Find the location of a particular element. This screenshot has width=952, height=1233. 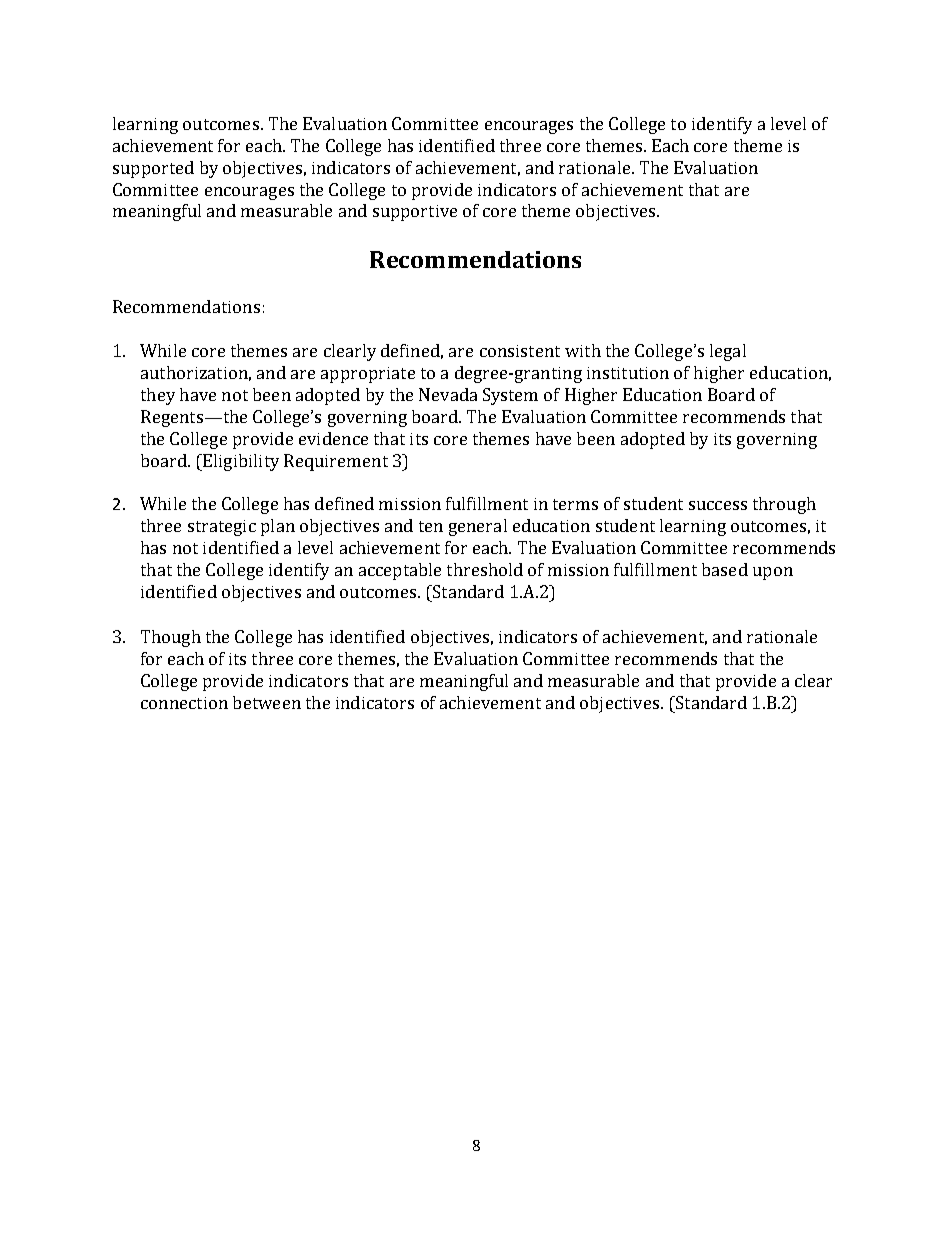

success is located at coordinates (718, 505).
